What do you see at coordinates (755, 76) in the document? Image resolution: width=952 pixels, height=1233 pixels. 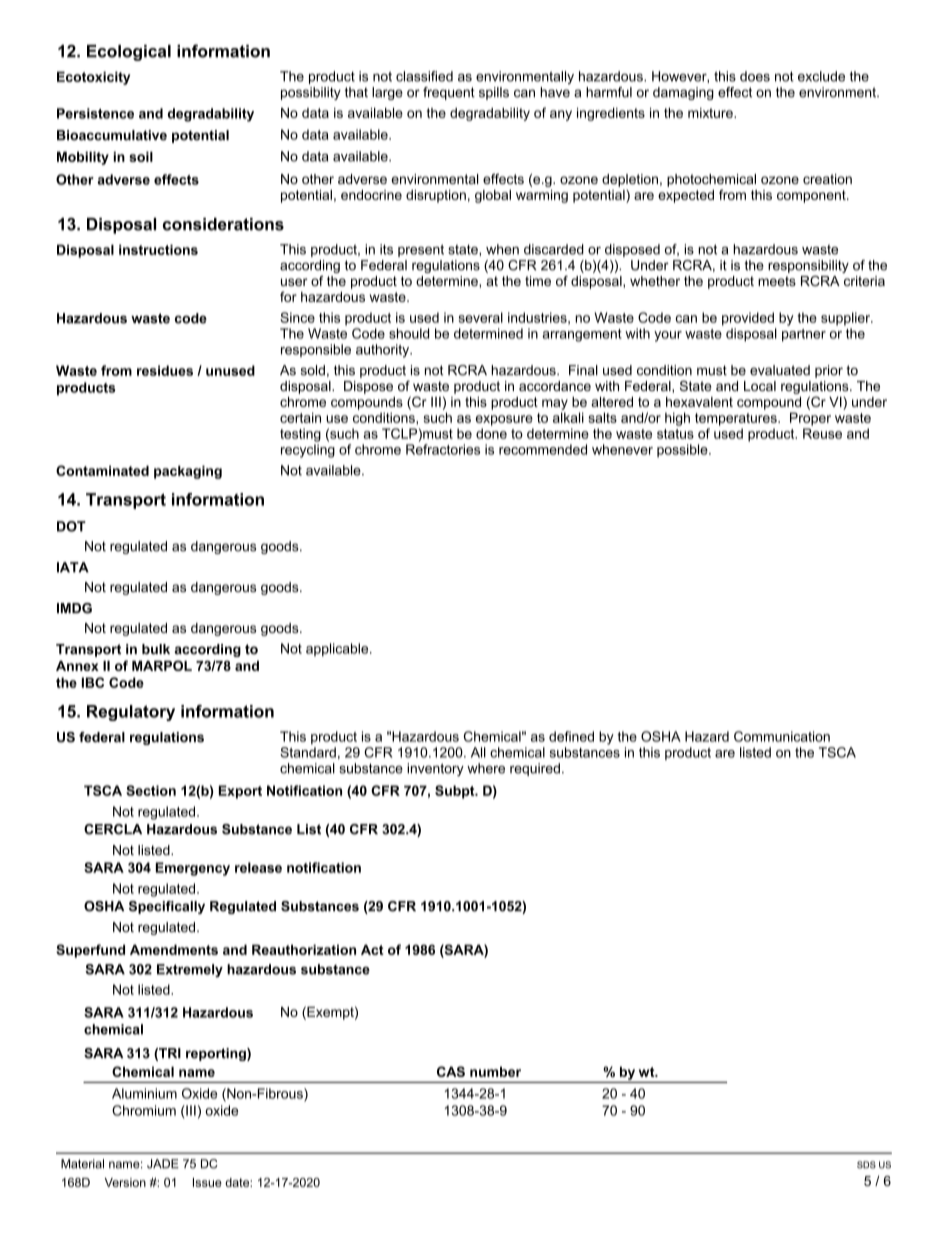 I see `does` at bounding box center [755, 76].
